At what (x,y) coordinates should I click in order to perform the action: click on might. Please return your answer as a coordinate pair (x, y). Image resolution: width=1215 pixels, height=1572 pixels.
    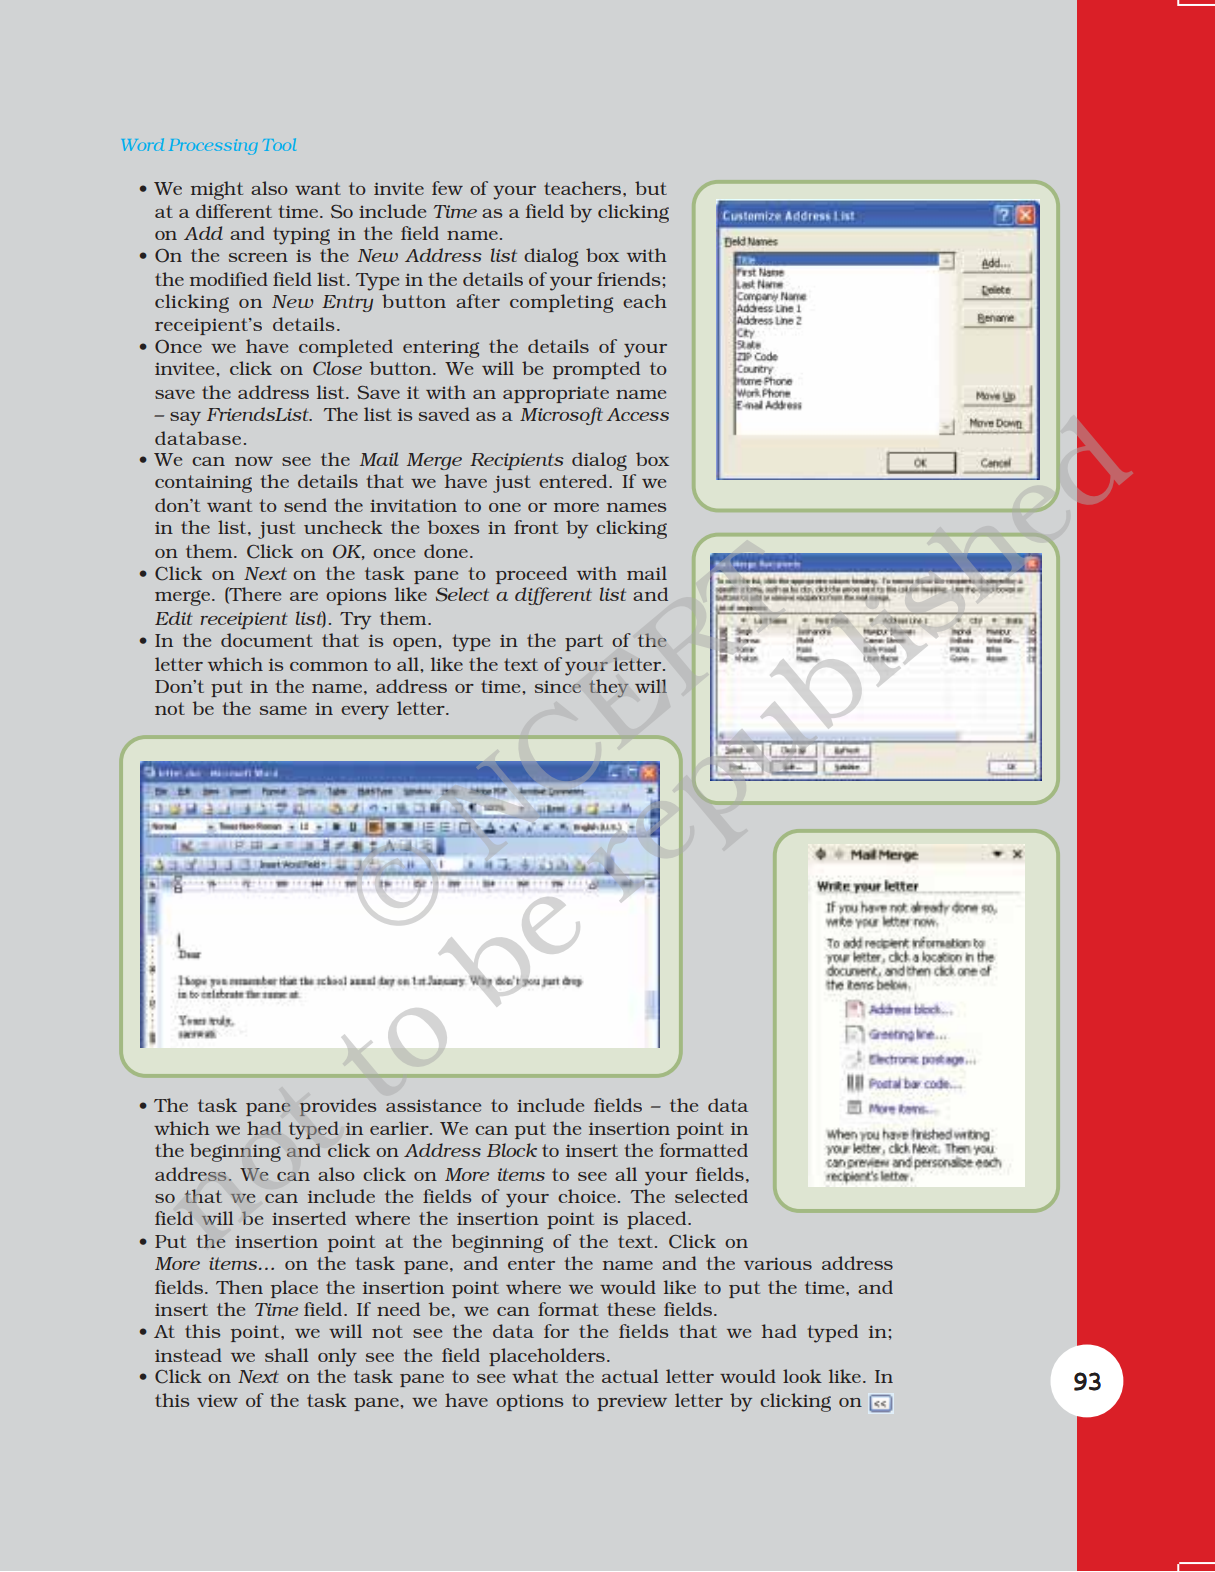
    Looking at the image, I should click on (217, 190).
